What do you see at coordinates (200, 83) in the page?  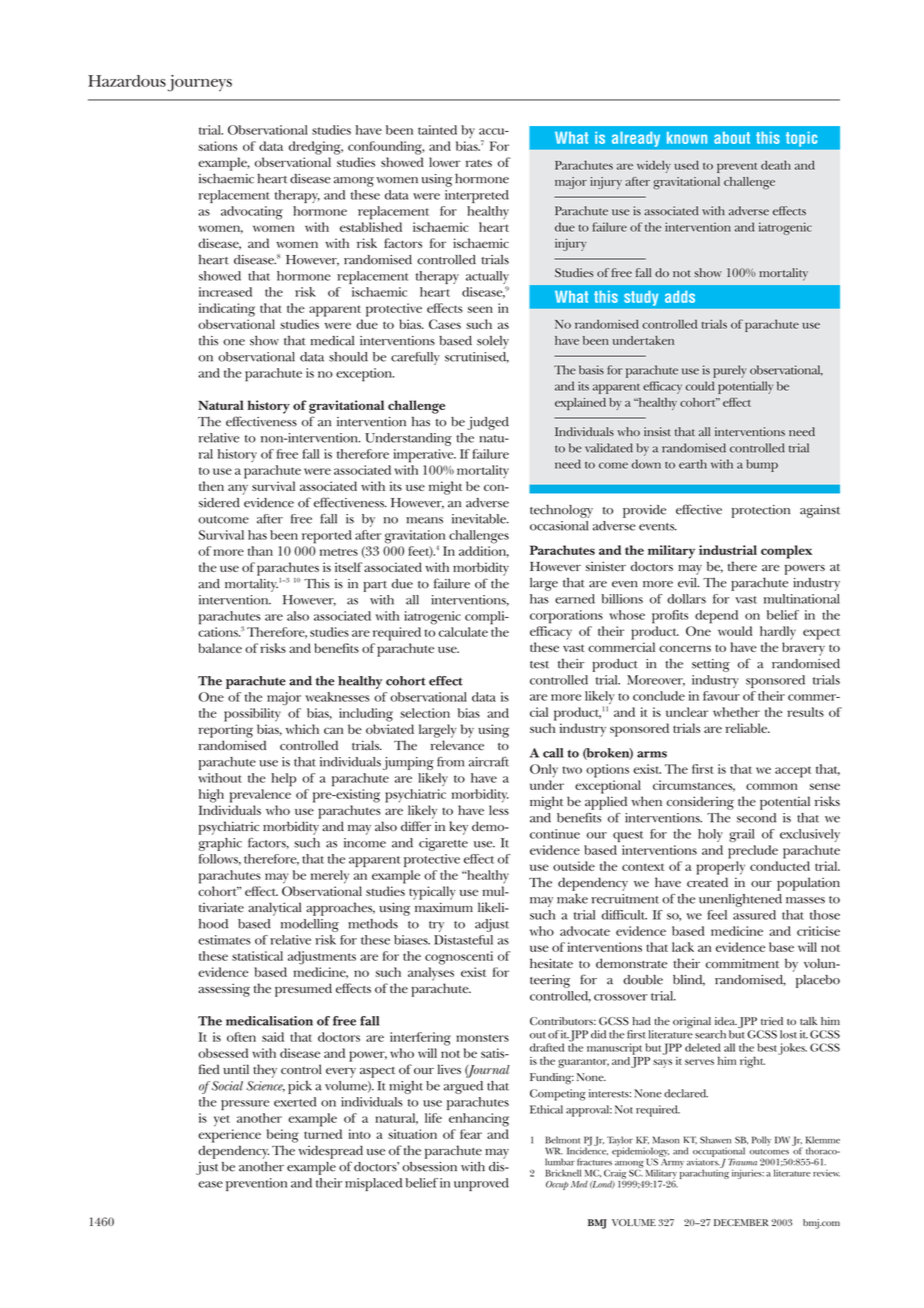 I see `journeys` at bounding box center [200, 83].
